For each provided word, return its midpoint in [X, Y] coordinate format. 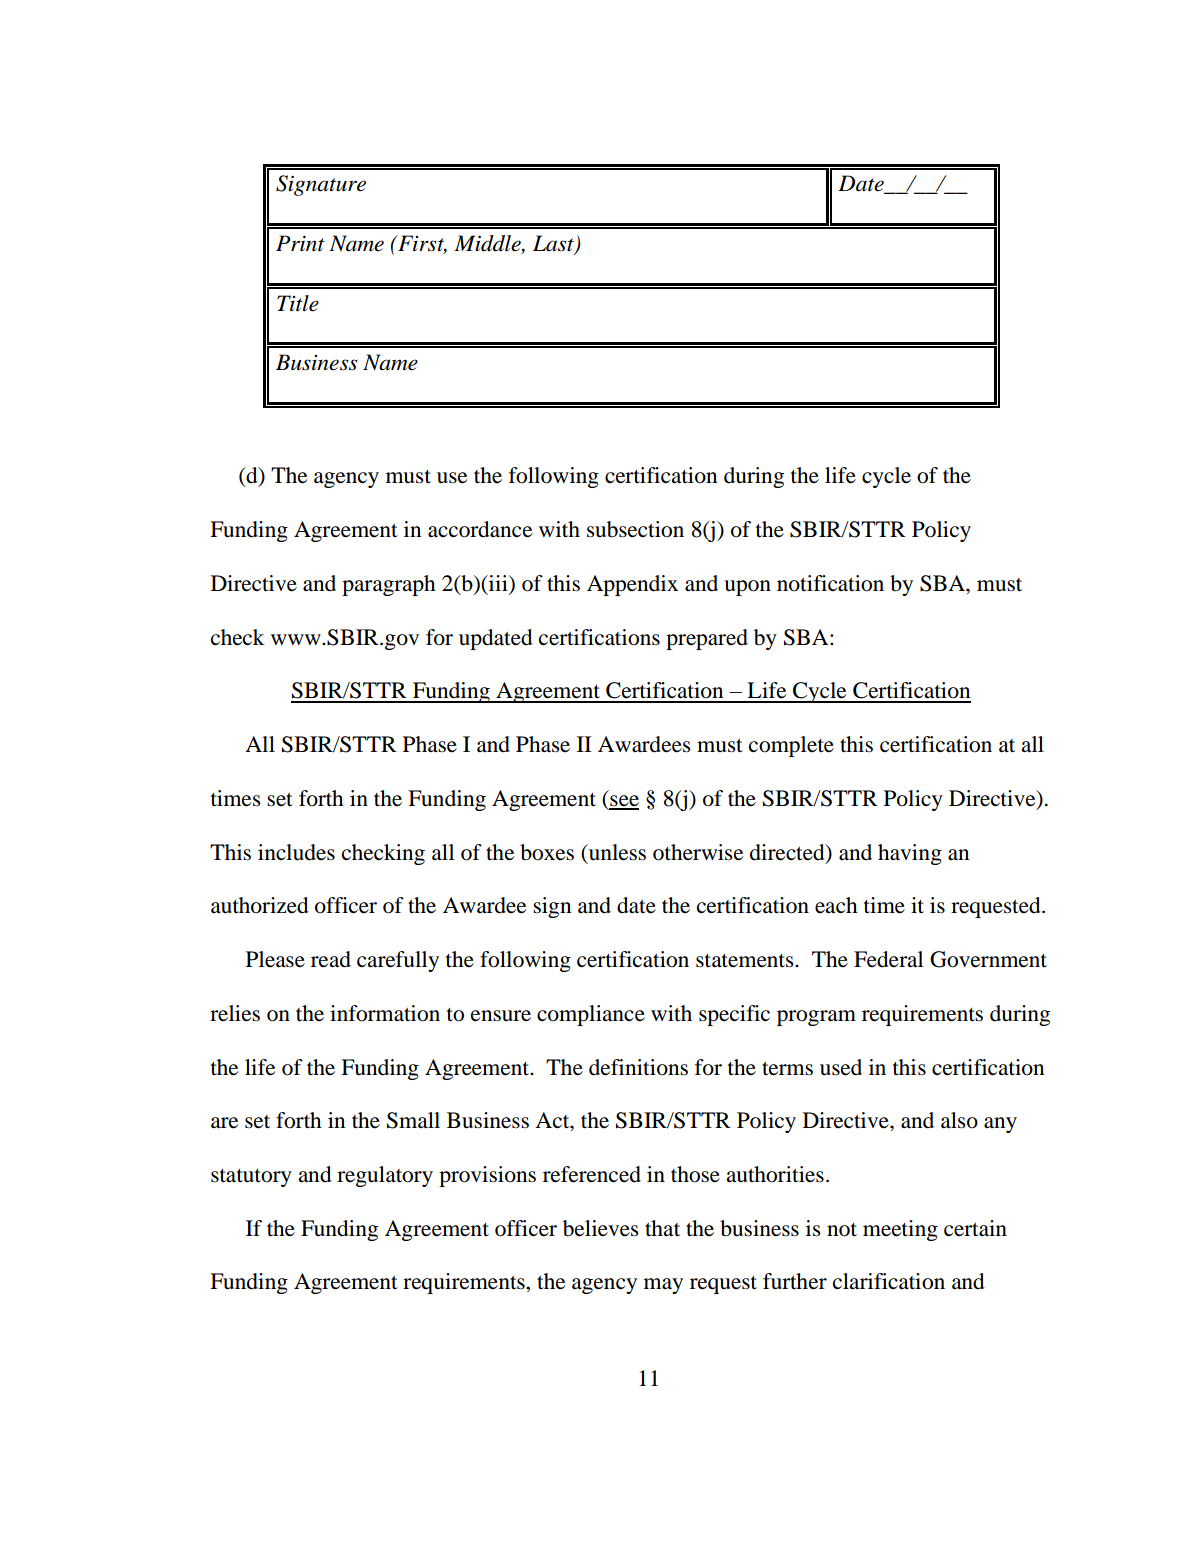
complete [791, 746]
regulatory [385, 1176]
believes [601, 1228]
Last [554, 244]
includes [296, 852]
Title [298, 303]
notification [830, 583]
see [624, 802]
